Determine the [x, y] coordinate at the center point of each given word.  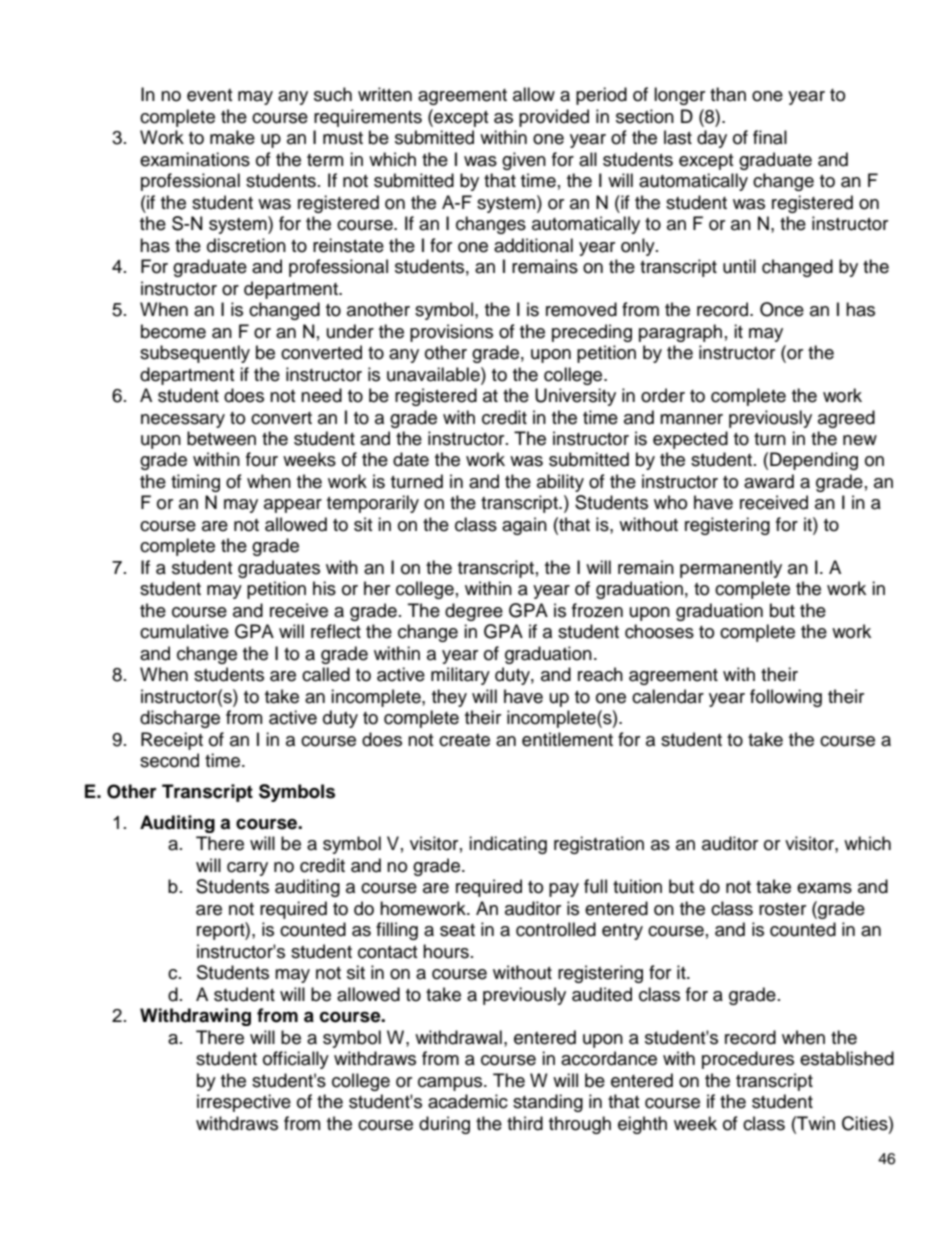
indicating [508, 845]
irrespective [244, 1103]
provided [554, 118]
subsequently [195, 354]
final [770, 137]
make [232, 137]
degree [474, 612]
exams [824, 888]
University [575, 397]
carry [247, 869]
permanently [731, 569]
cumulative [184, 631]
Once [782, 309]
